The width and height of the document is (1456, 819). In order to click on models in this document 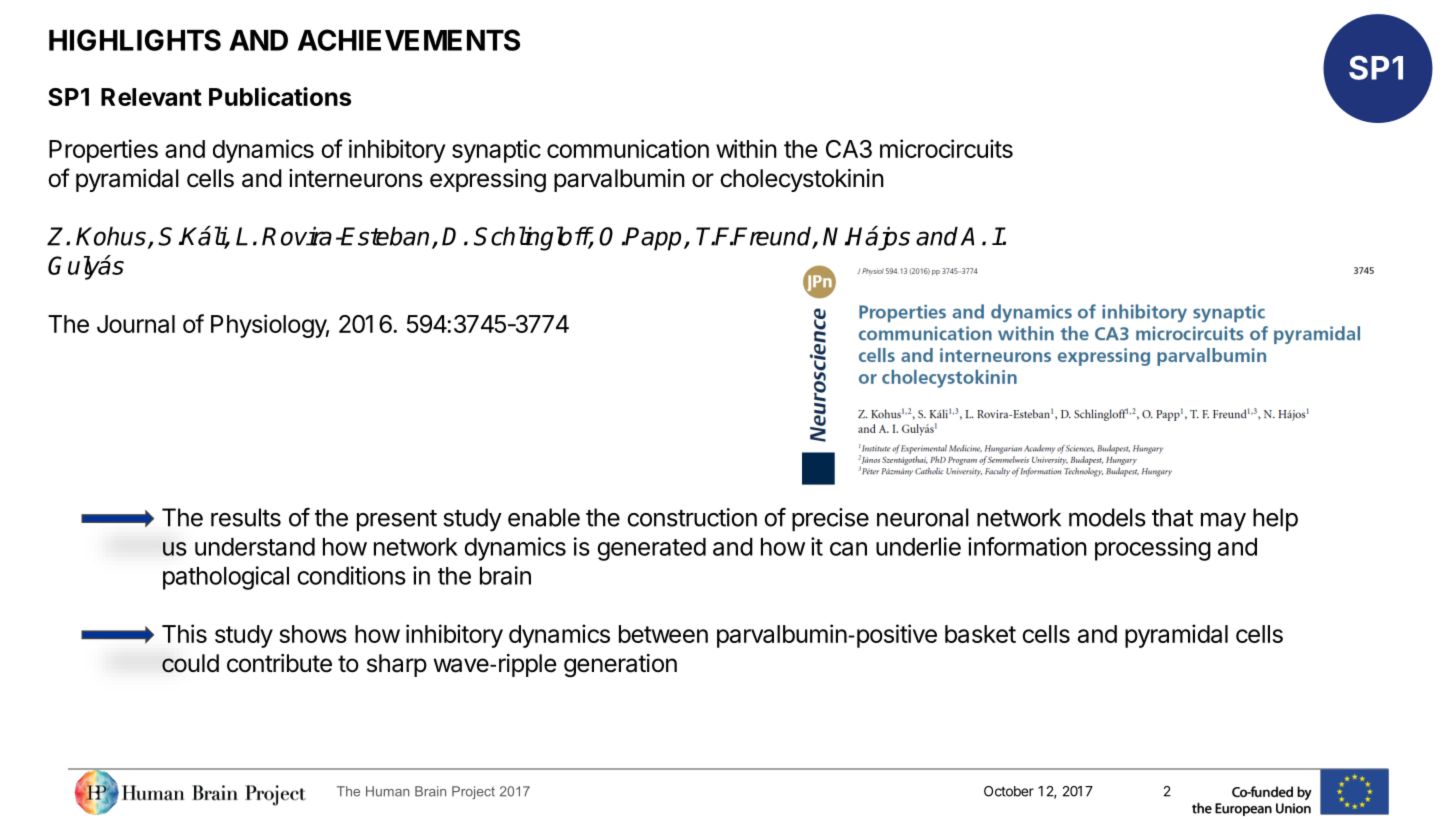, I will do `click(1107, 517)`.
